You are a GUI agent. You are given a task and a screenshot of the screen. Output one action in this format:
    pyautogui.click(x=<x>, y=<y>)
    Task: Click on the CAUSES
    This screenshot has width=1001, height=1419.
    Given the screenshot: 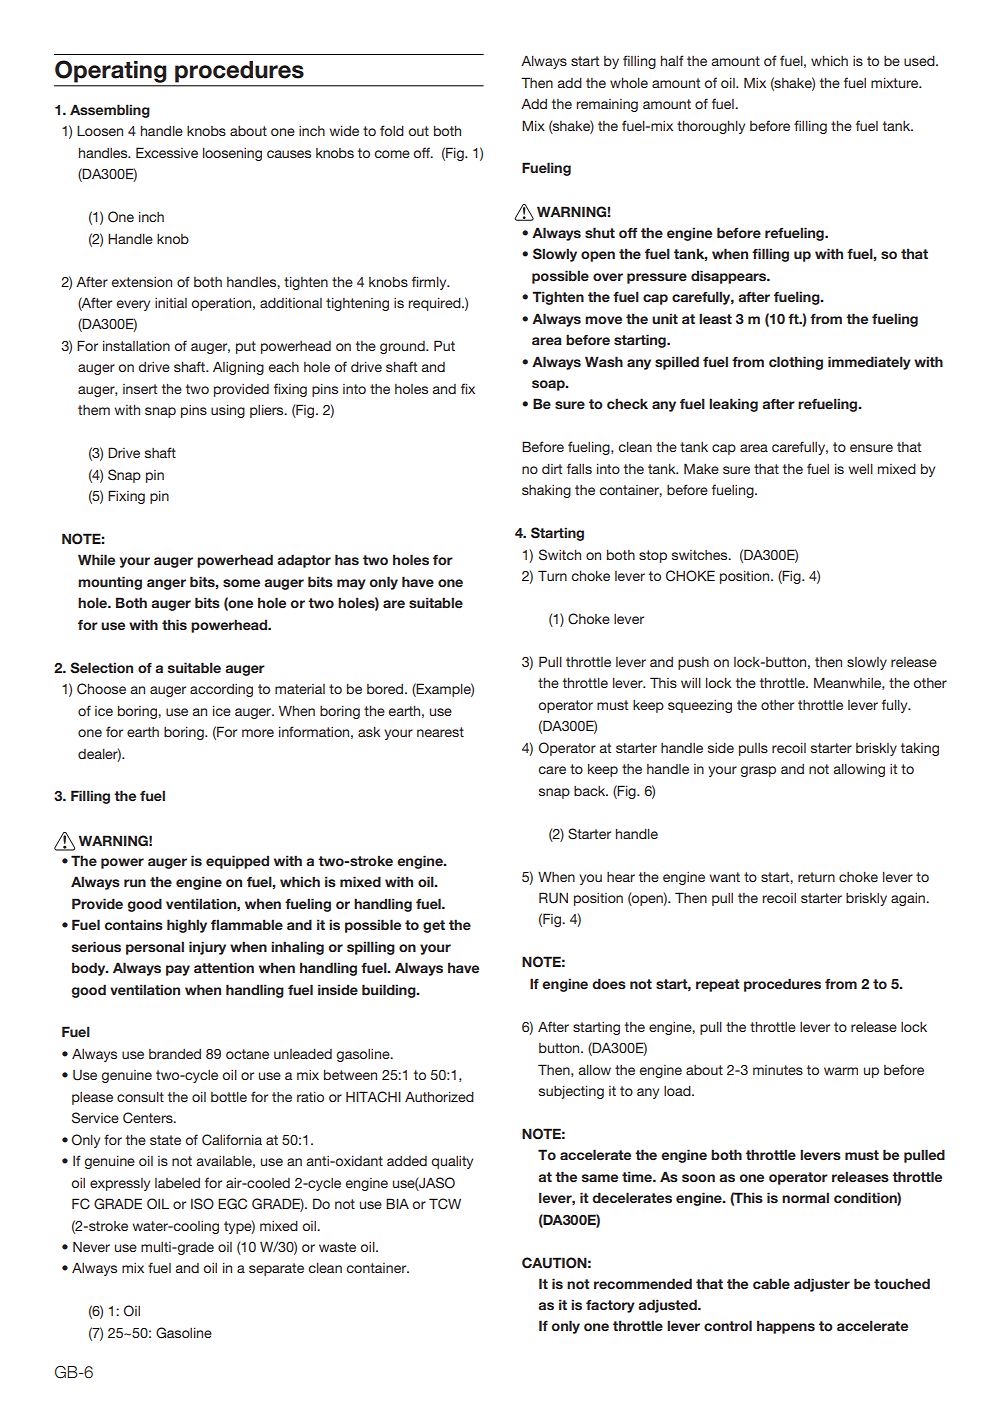 What is the action you would take?
    pyautogui.click(x=289, y=154)
